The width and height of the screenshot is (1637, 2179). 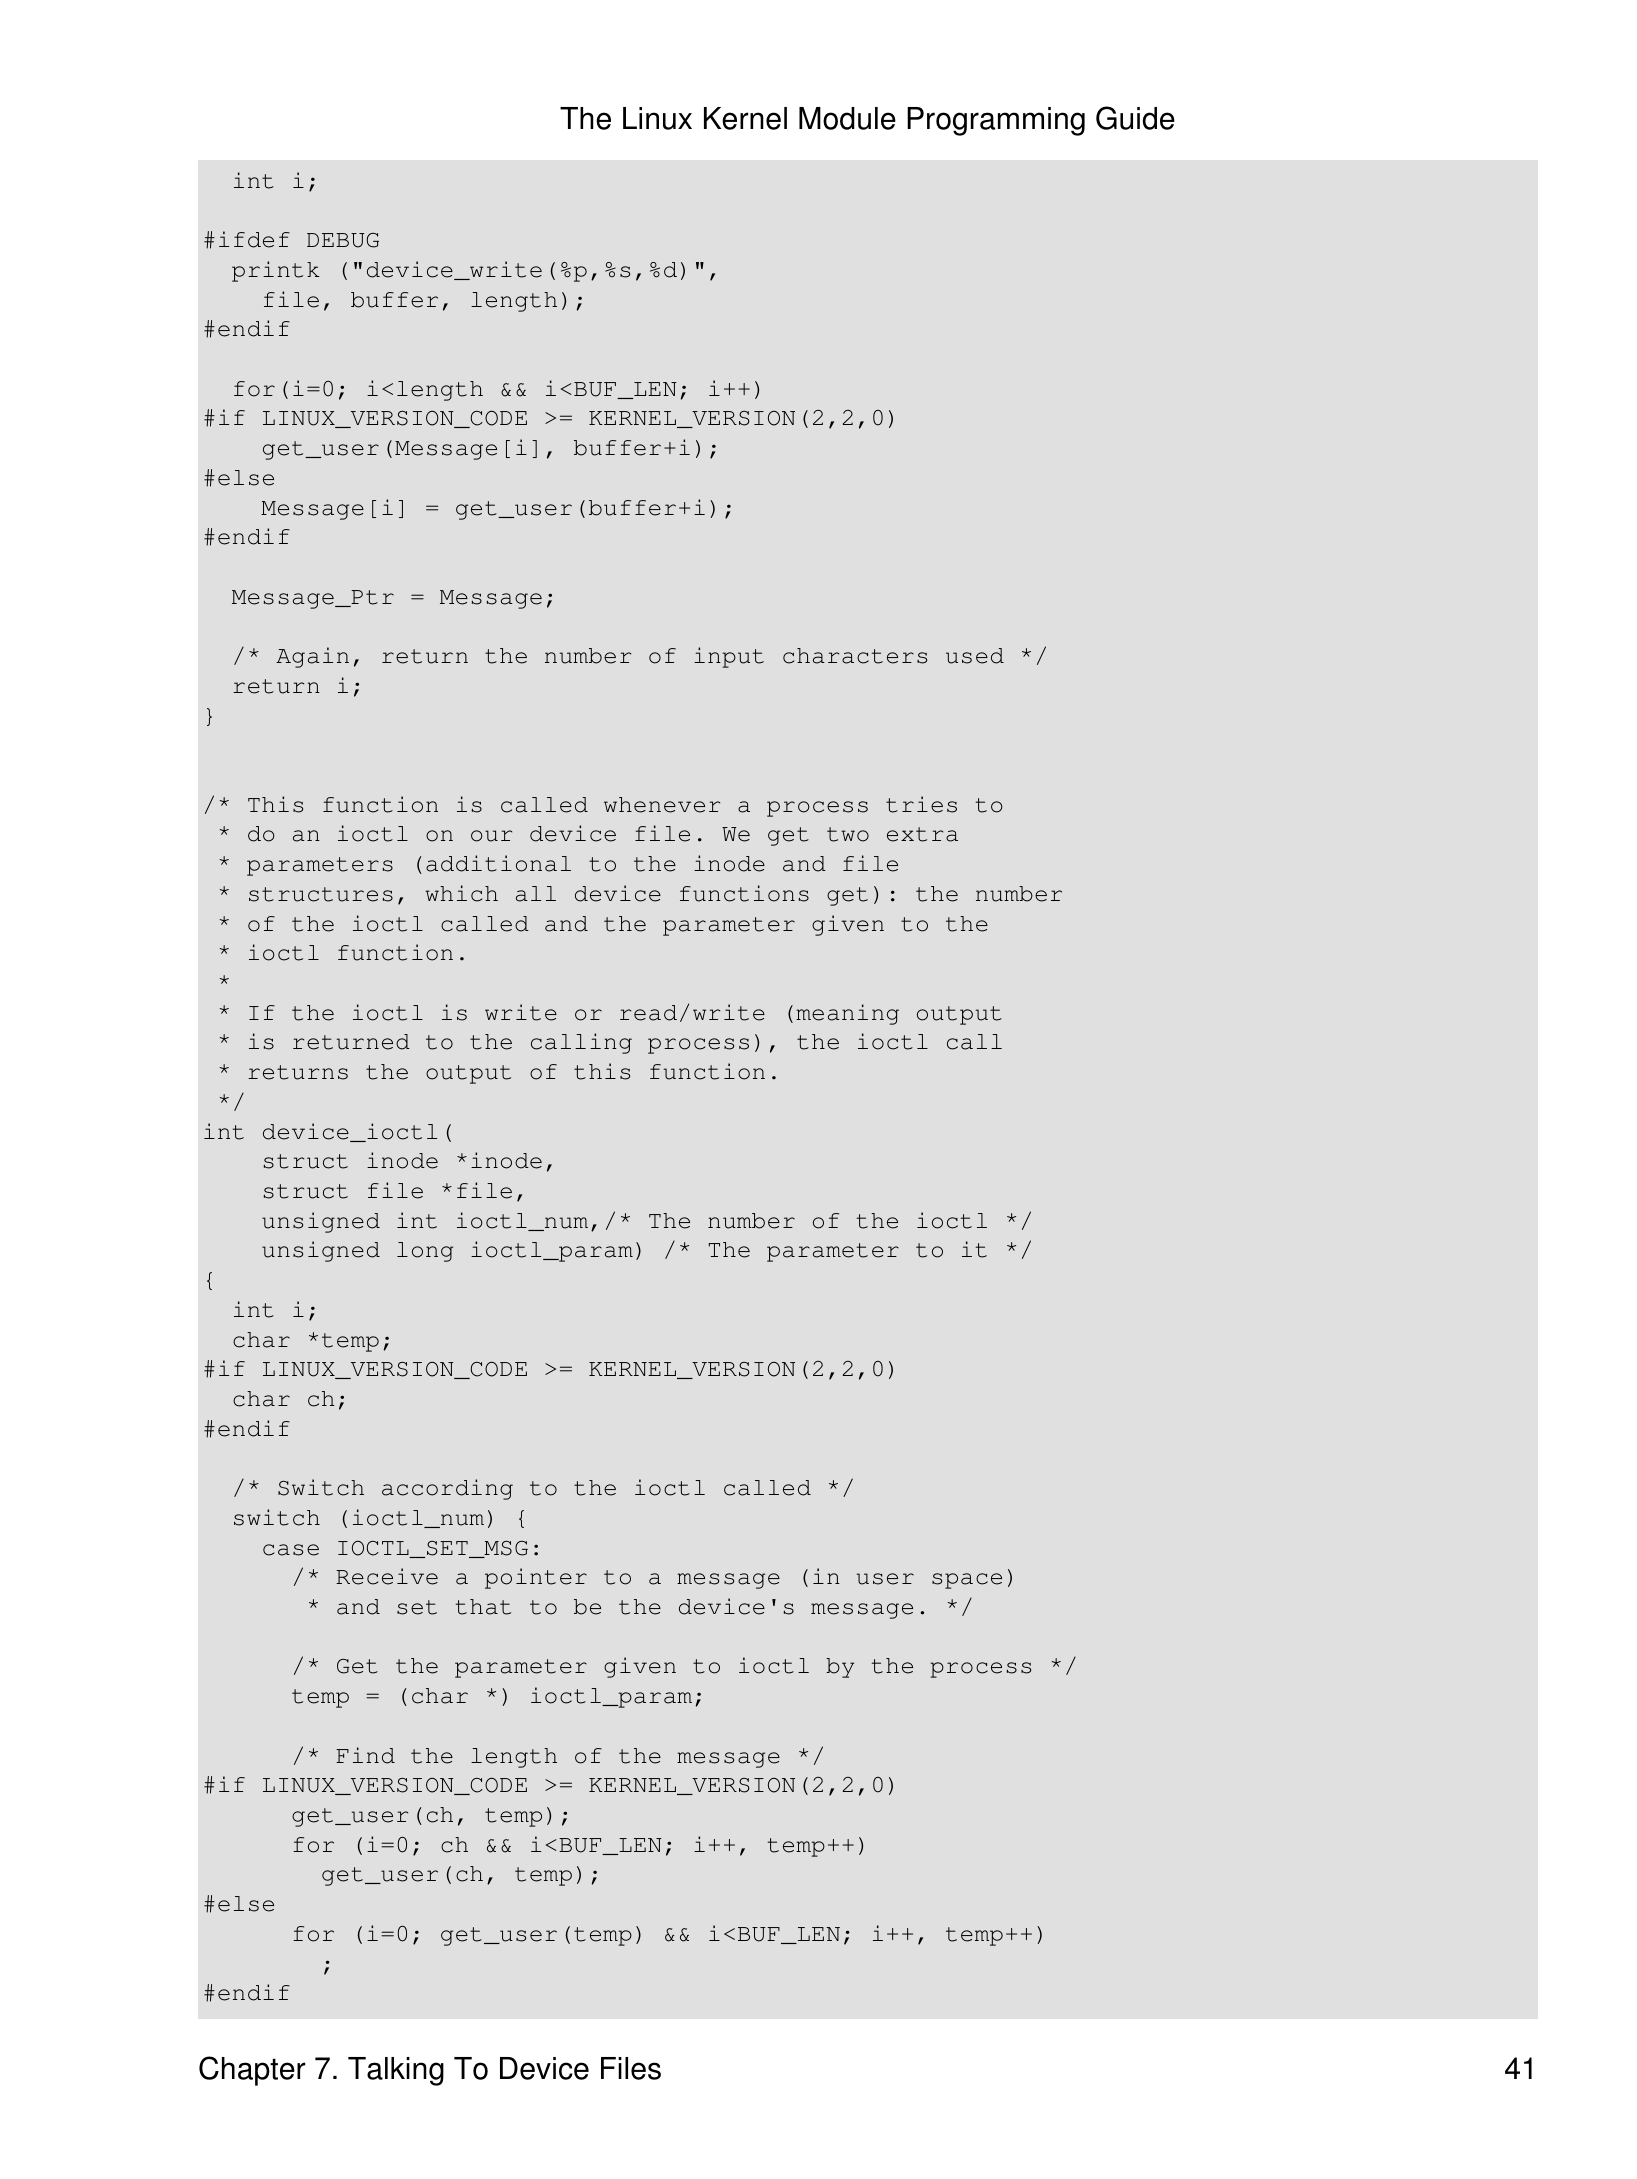 What do you see at coordinates (729, 657) in the screenshot?
I see `input` at bounding box center [729, 657].
